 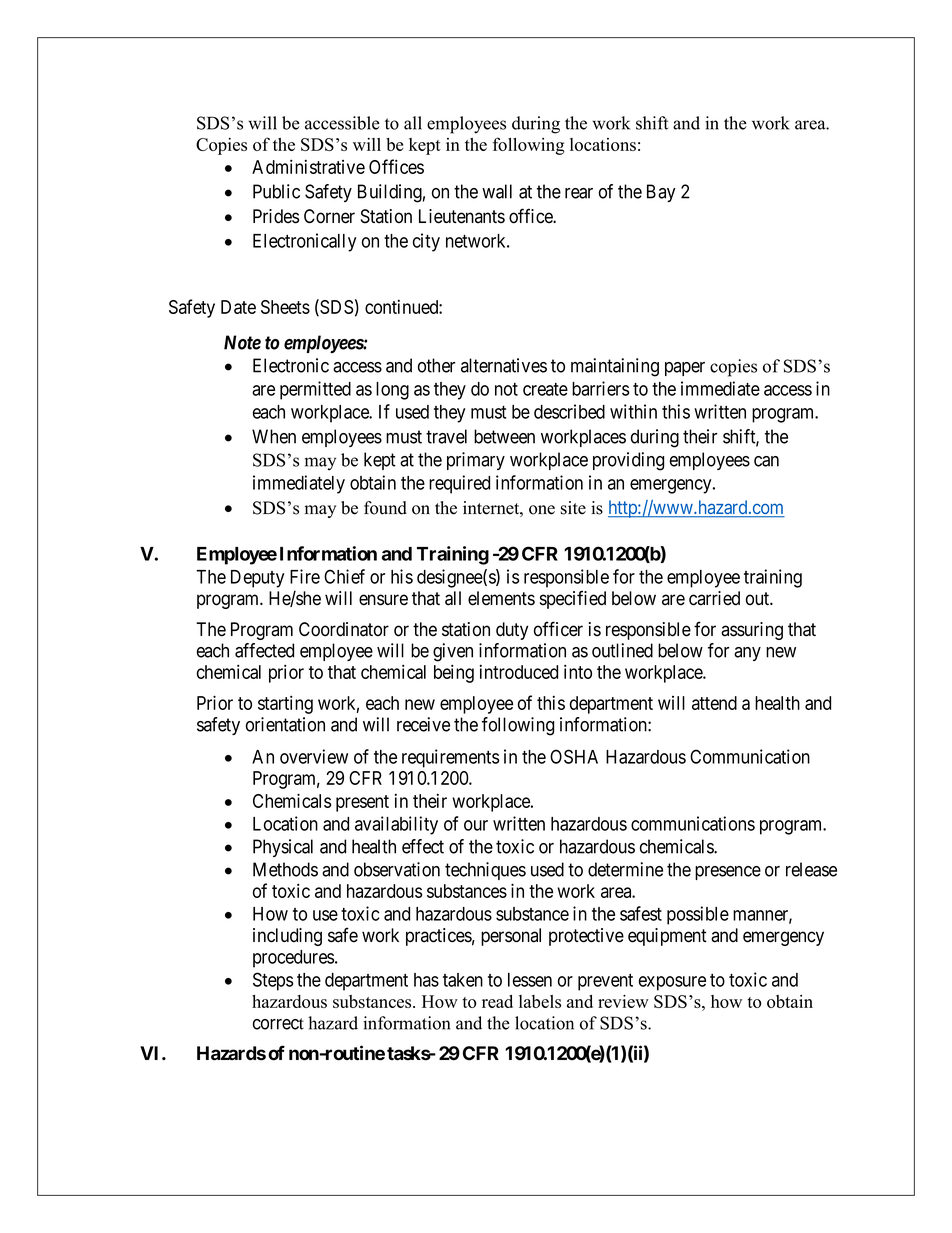 I want to click on carried, so click(x=714, y=598).
